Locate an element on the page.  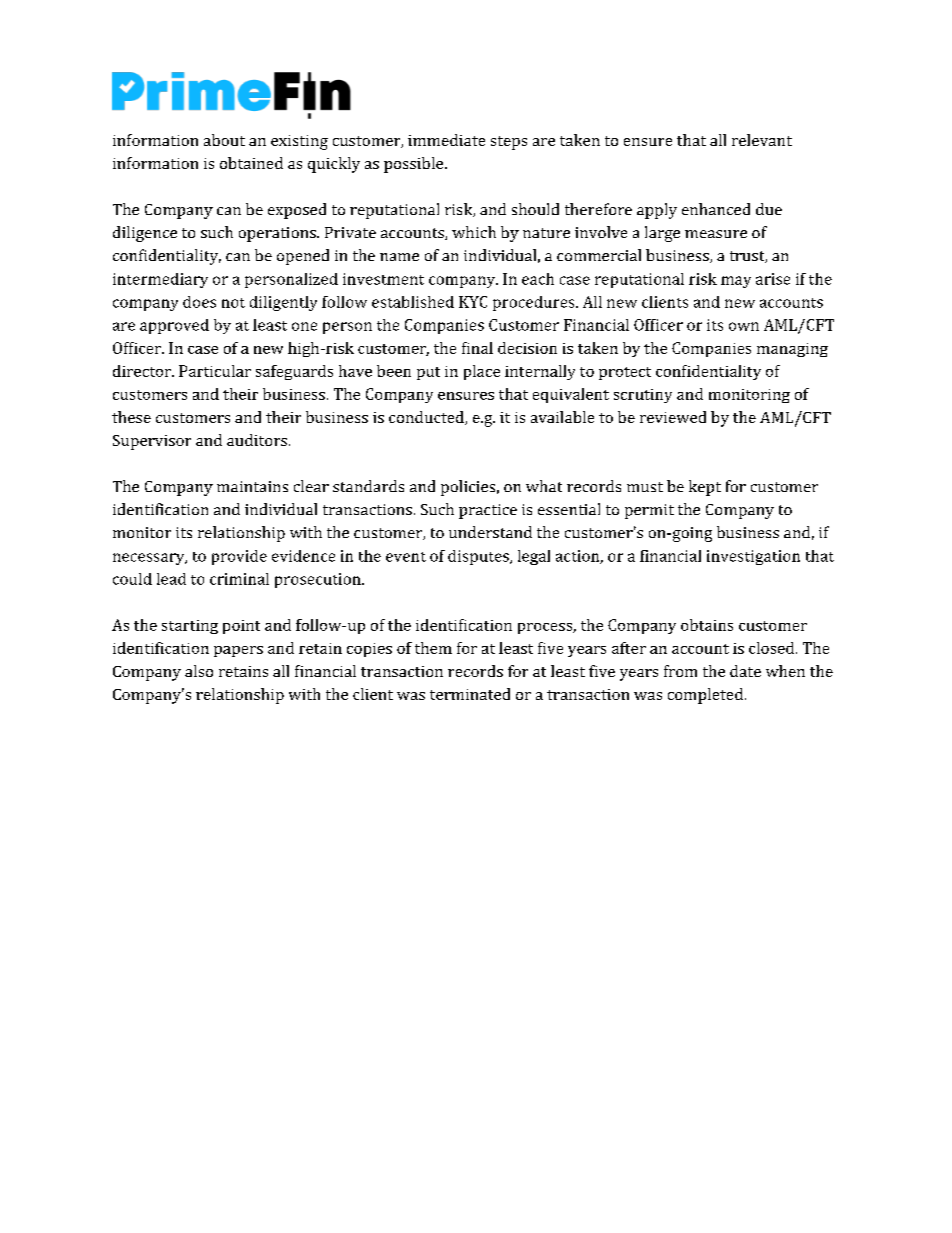
place is located at coordinates (482, 372).
